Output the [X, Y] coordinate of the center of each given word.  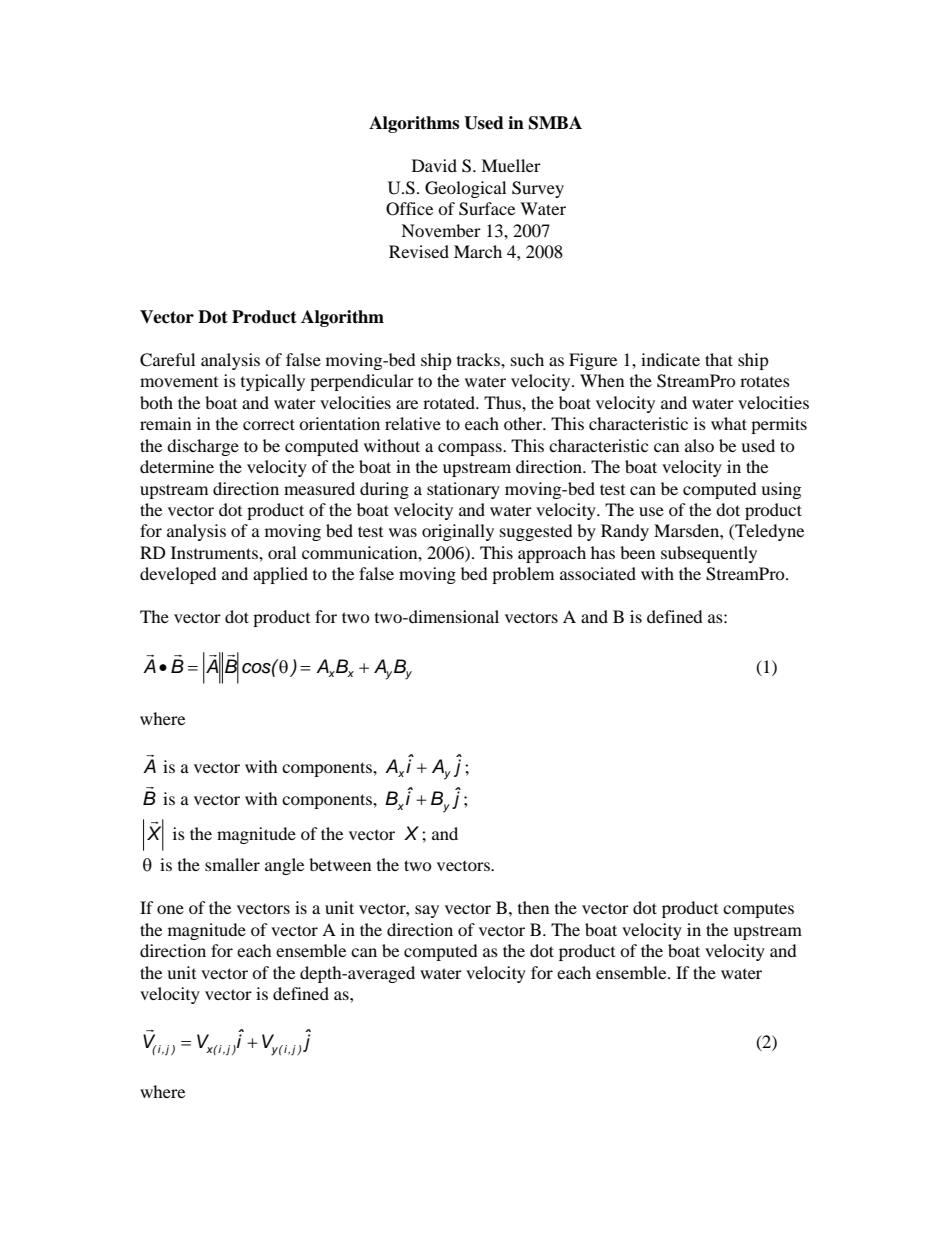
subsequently [709, 554]
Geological [465, 189]
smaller [232, 864]
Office [409, 209]
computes [758, 910]
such [527, 359]
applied [280, 575]
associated [598, 573]
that [719, 359]
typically [273, 382]
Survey [538, 189]
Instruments [215, 552]
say [427, 911]
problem [523, 575]
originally [458, 532]
